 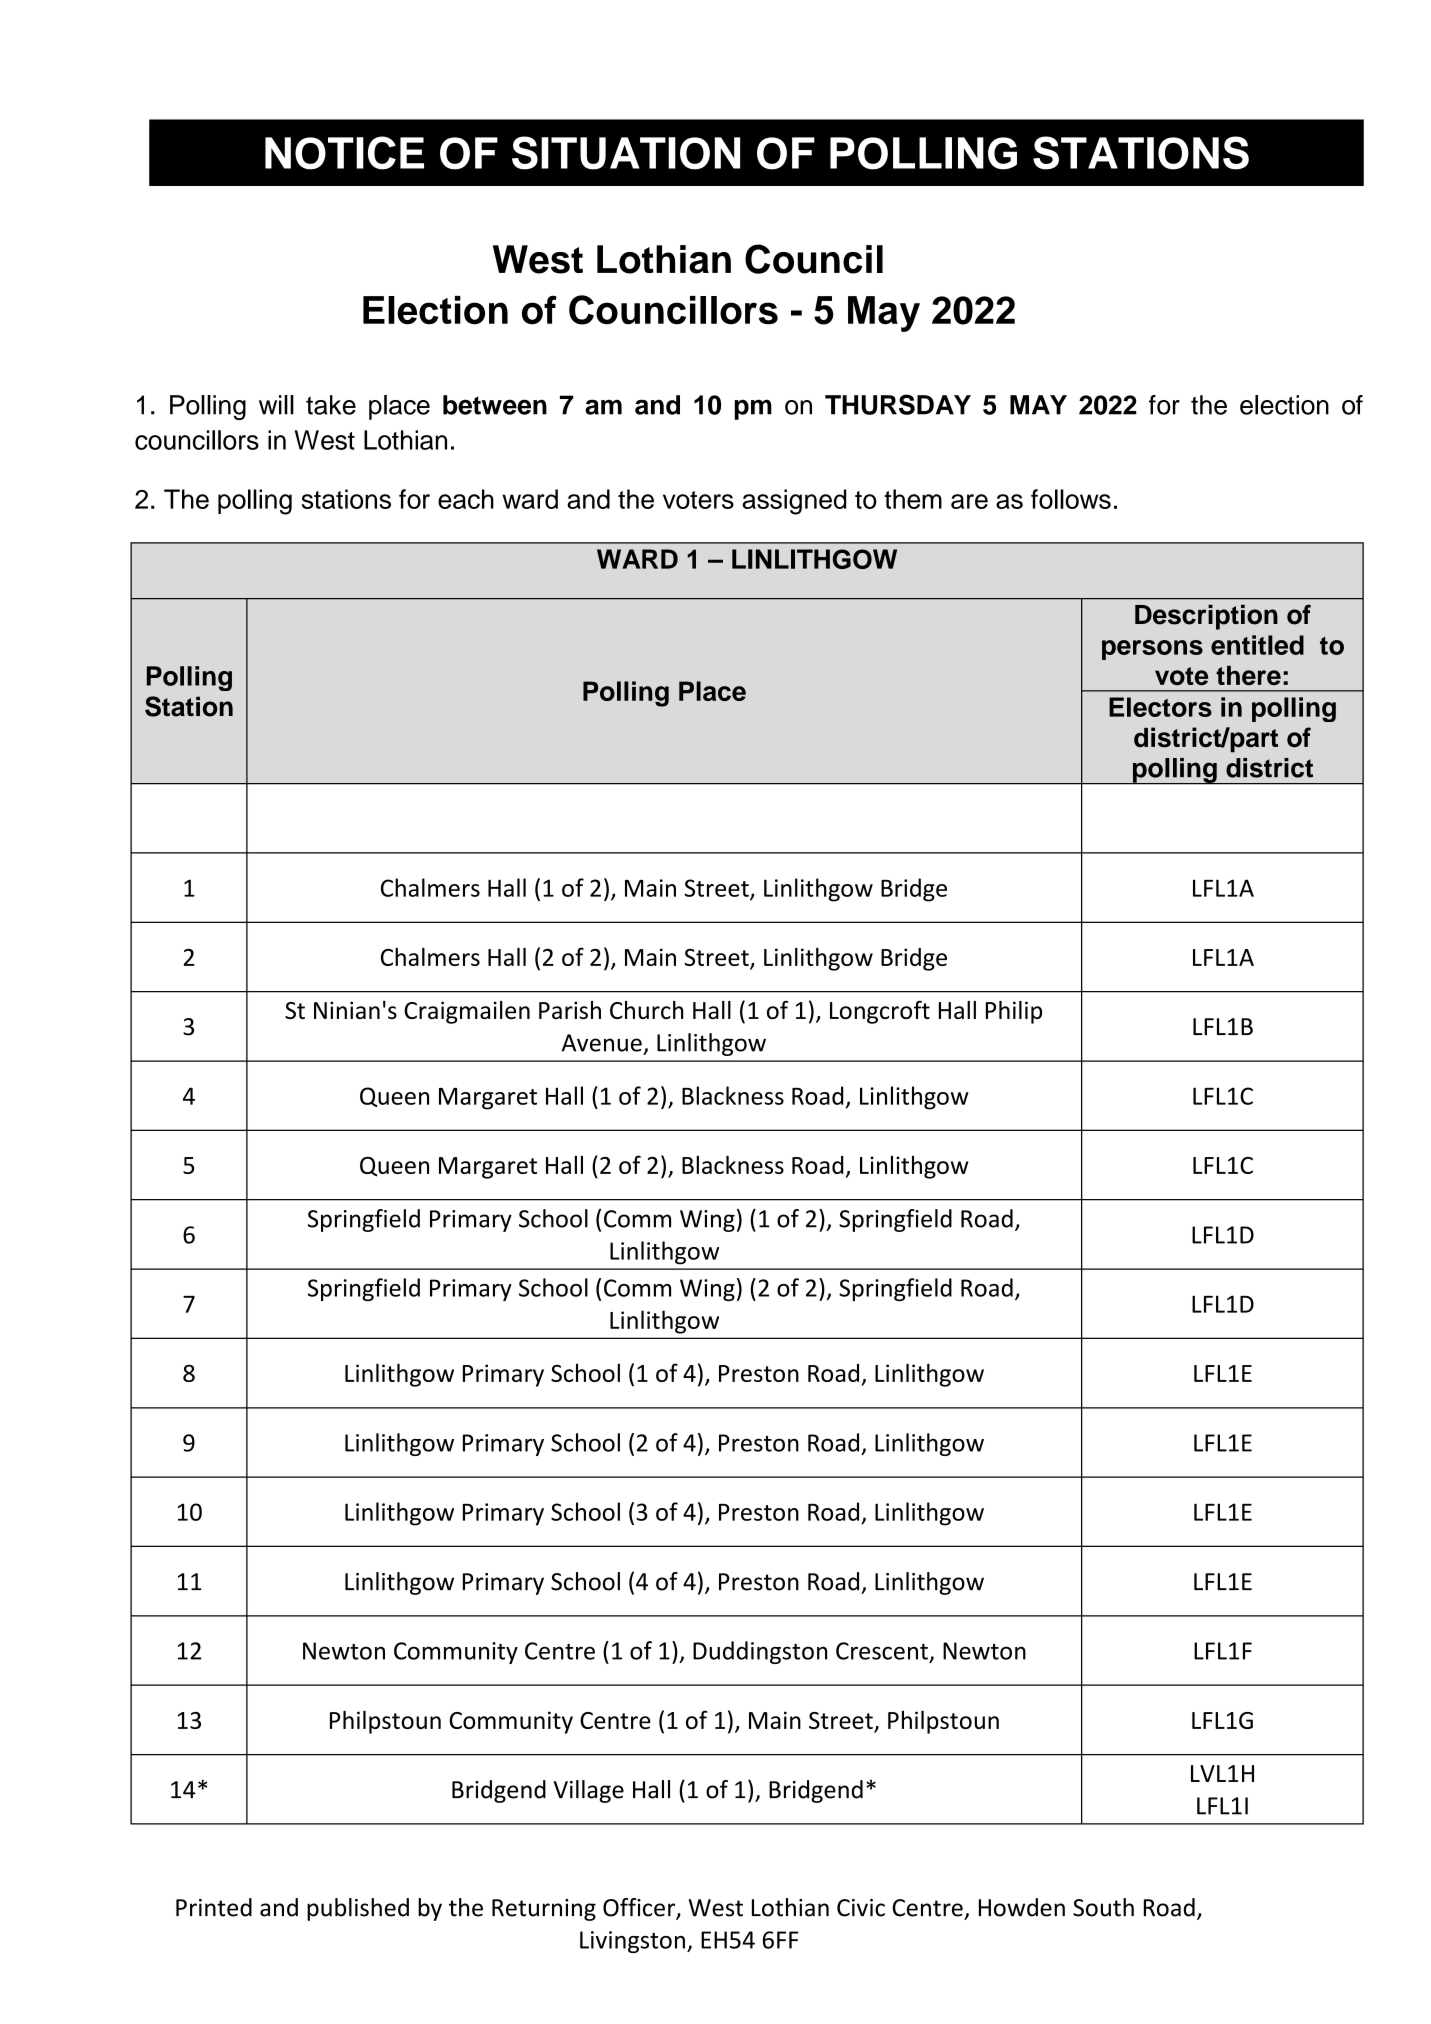 I want to click on published, so click(x=358, y=1909).
